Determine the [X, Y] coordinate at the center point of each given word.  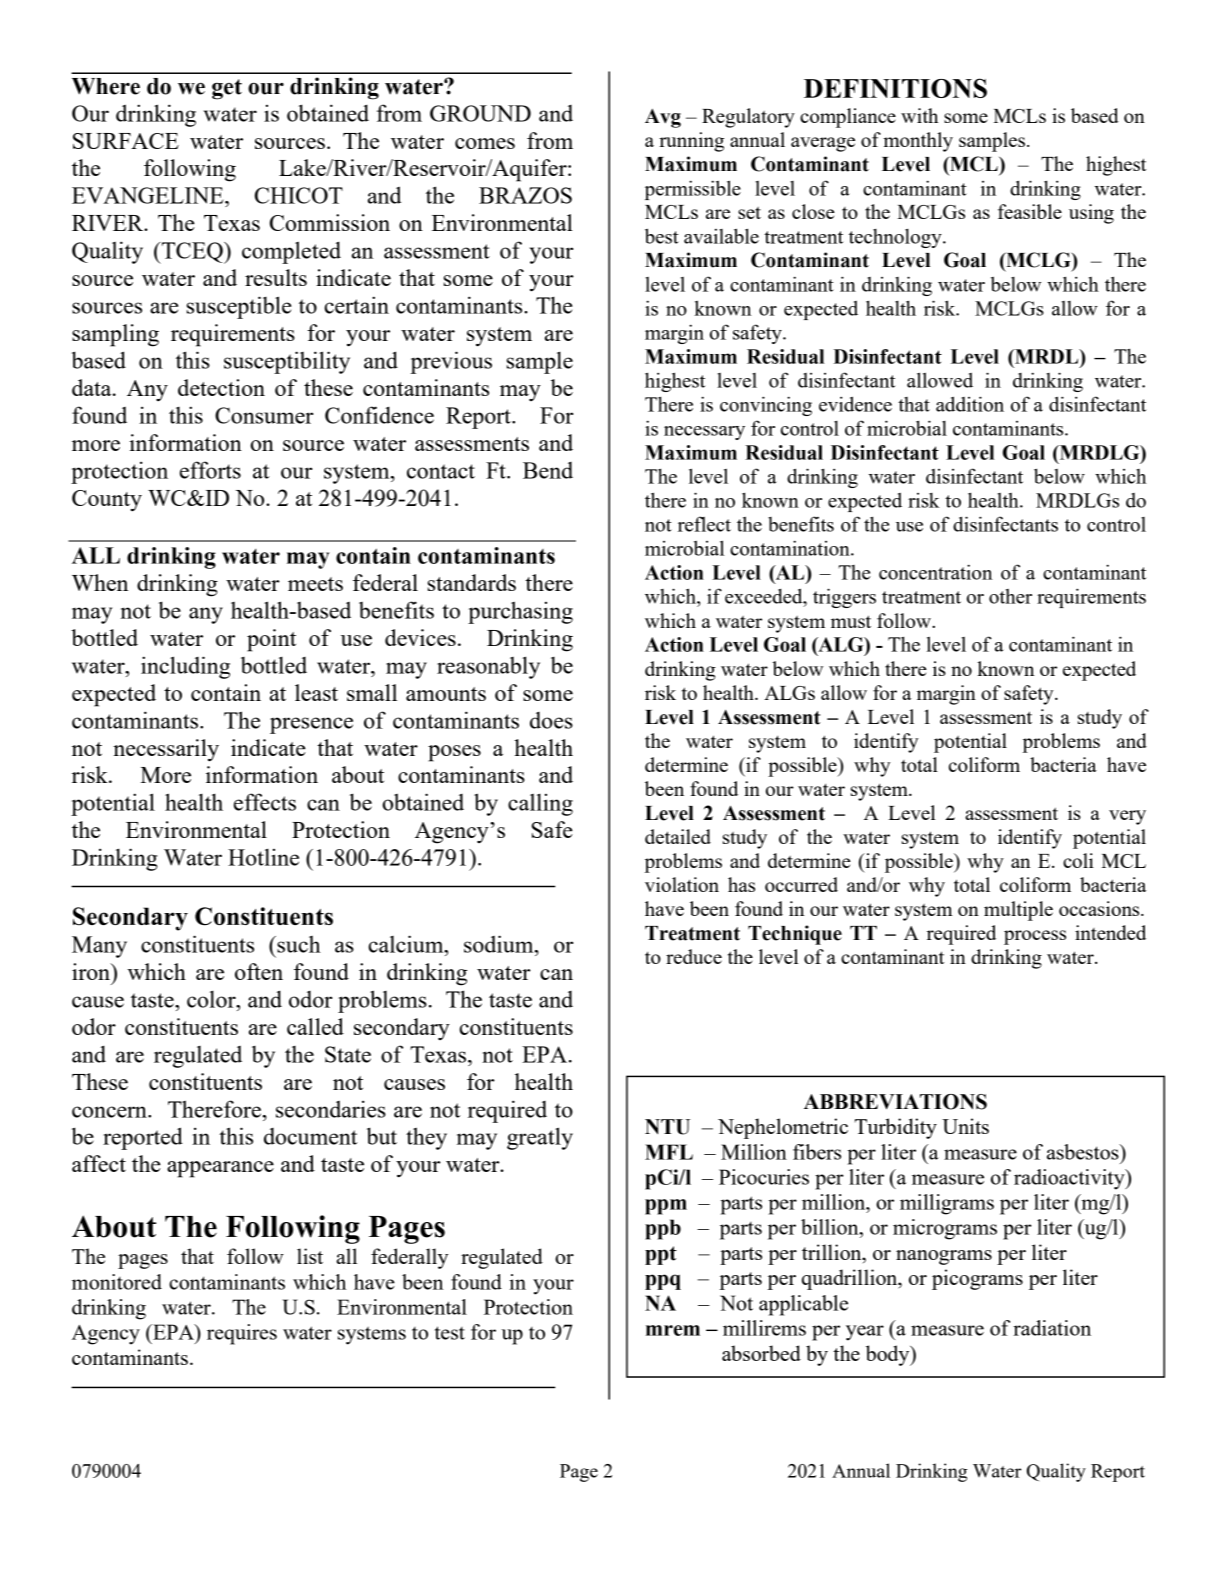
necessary [704, 433]
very [1127, 817]
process [1035, 937]
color [212, 999]
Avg [663, 118]
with [919, 115]
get [227, 89]
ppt [661, 1255]
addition [970, 404]
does [551, 720]
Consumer [264, 415]
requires [242, 1334]
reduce [694, 956]
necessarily [166, 750]
